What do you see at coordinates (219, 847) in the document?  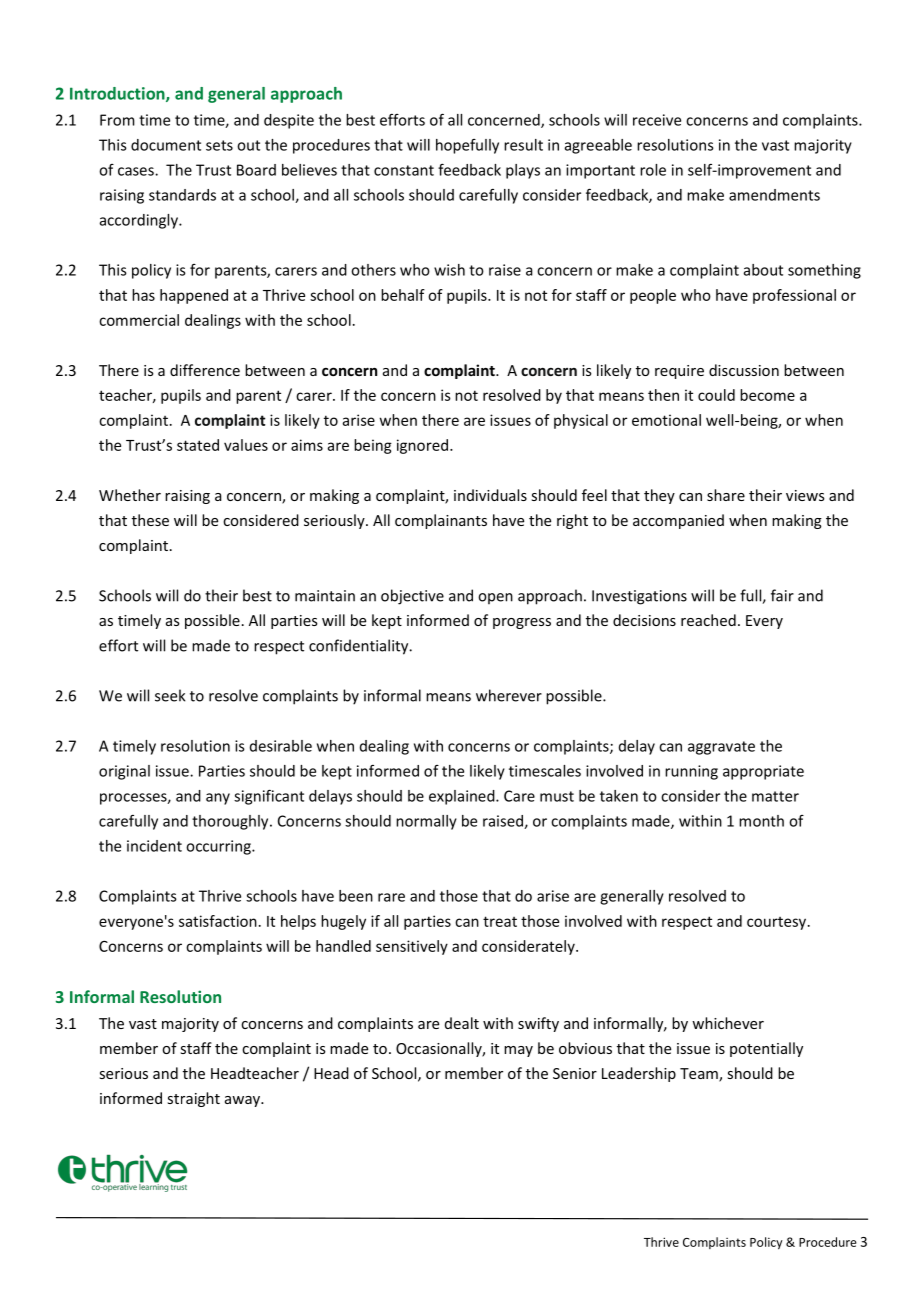 I see `occurring` at bounding box center [219, 847].
